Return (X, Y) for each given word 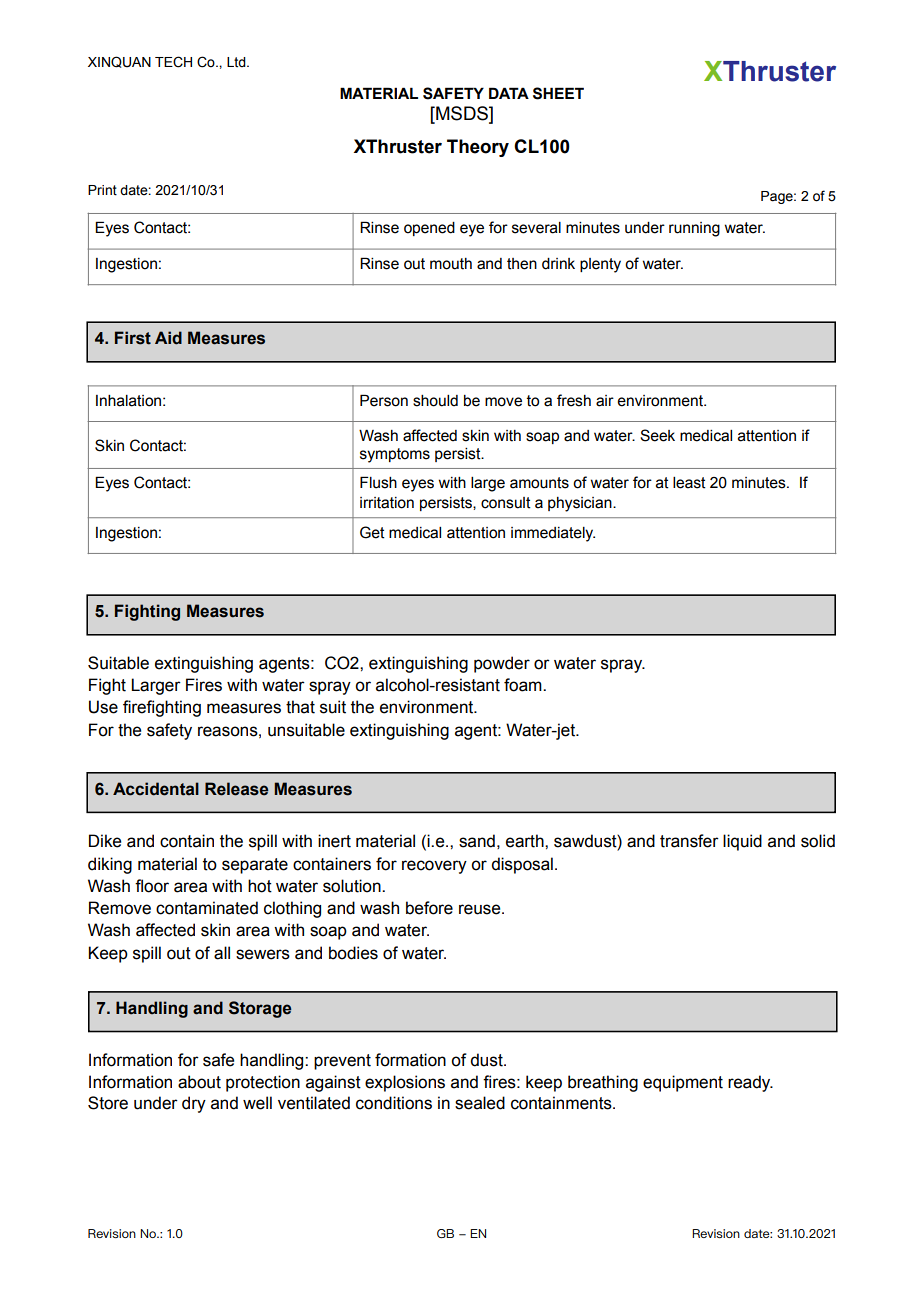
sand (477, 841)
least (689, 483)
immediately (553, 534)
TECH (173, 62)
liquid (742, 842)
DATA (509, 93)
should (435, 401)
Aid (168, 338)
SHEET (558, 93)
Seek (657, 435)
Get (372, 532)
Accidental (156, 789)
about (199, 1082)
